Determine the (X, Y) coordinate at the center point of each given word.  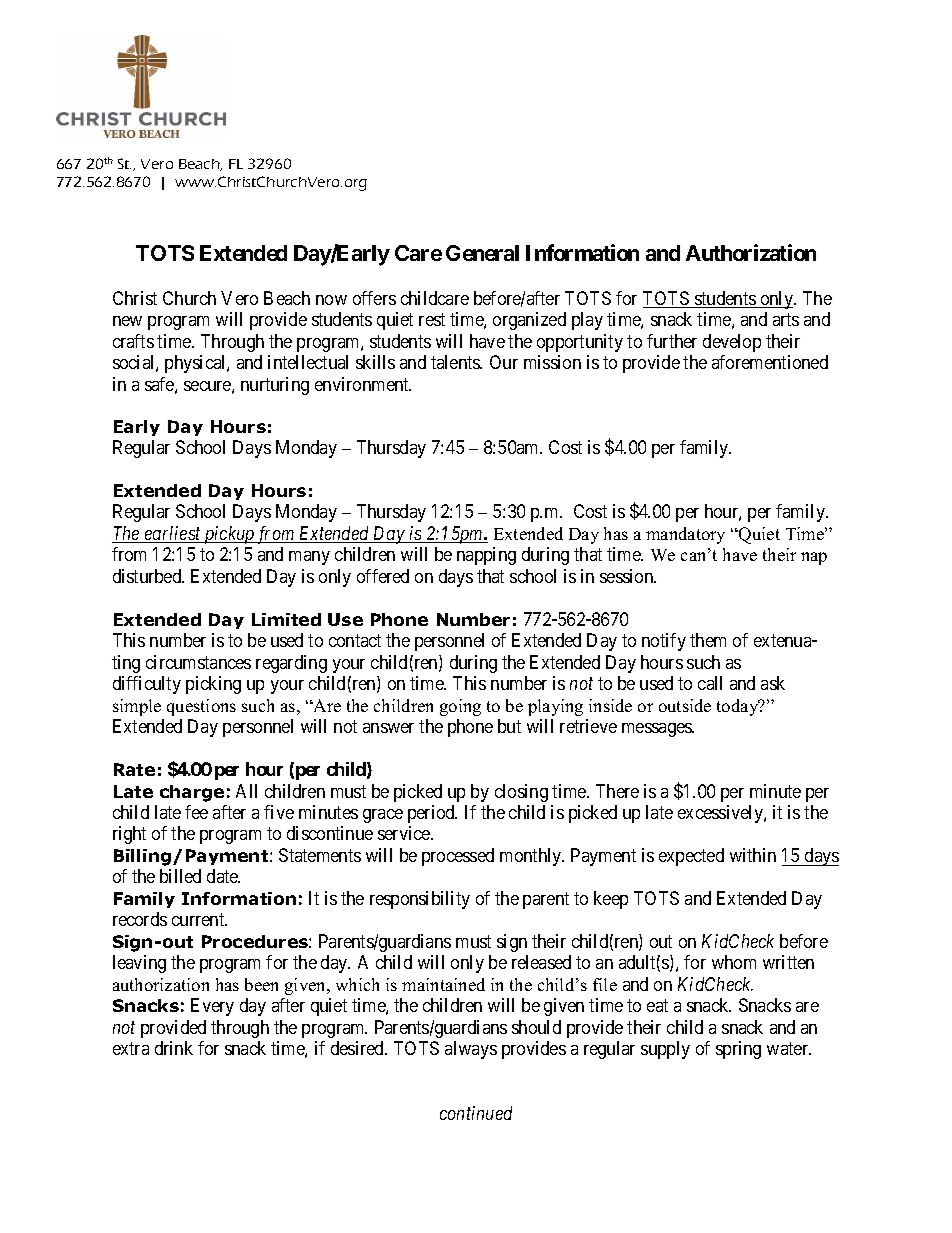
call (710, 683)
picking (213, 685)
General (482, 253)
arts (786, 319)
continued (476, 1113)
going (460, 707)
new (127, 321)
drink (174, 1048)
